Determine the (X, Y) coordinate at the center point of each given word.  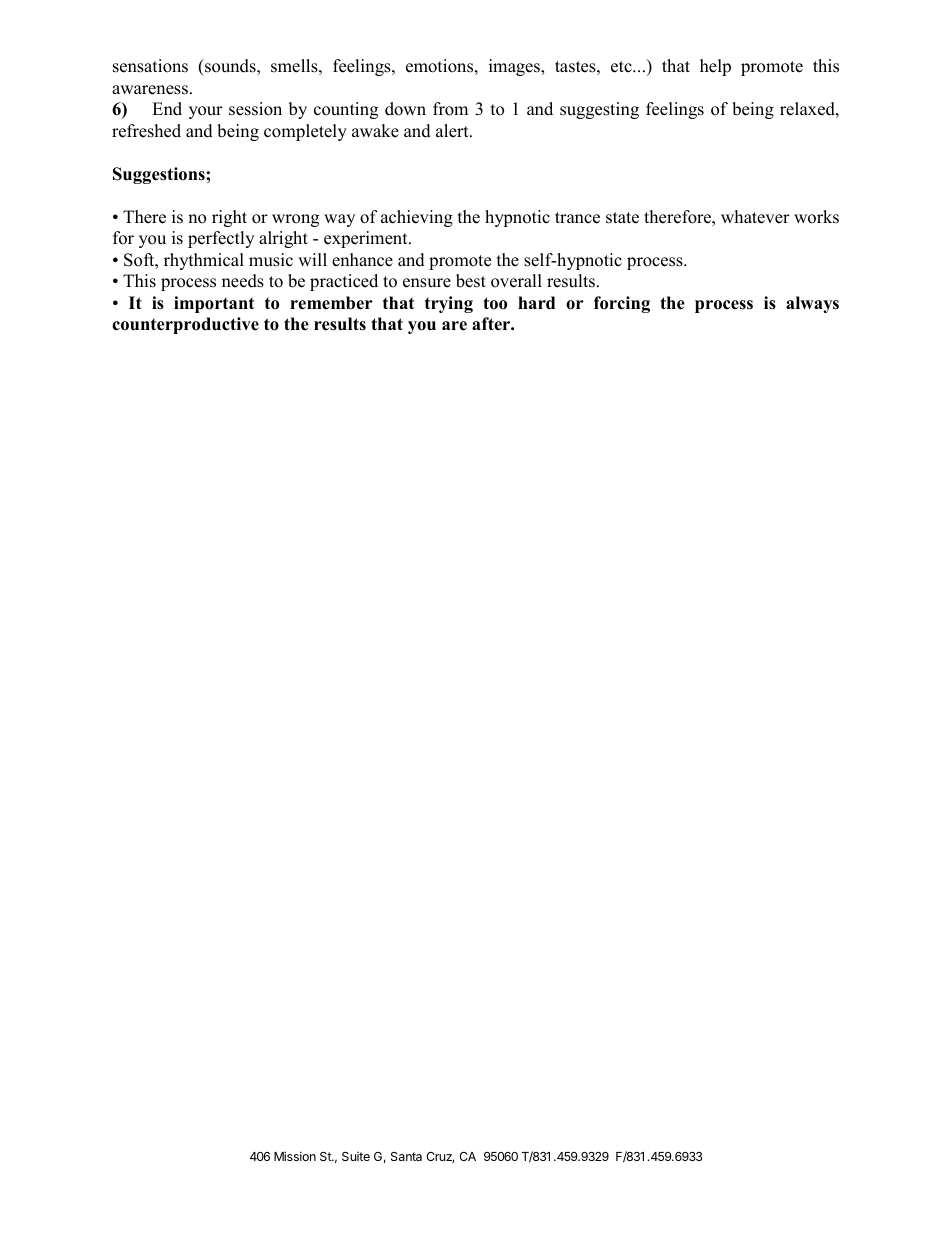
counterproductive (185, 325)
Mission (295, 1156)
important (214, 304)
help (715, 67)
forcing (622, 304)
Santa (406, 1156)
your (206, 112)
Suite (356, 1156)
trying (449, 304)
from (450, 109)
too (495, 303)
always (812, 304)
